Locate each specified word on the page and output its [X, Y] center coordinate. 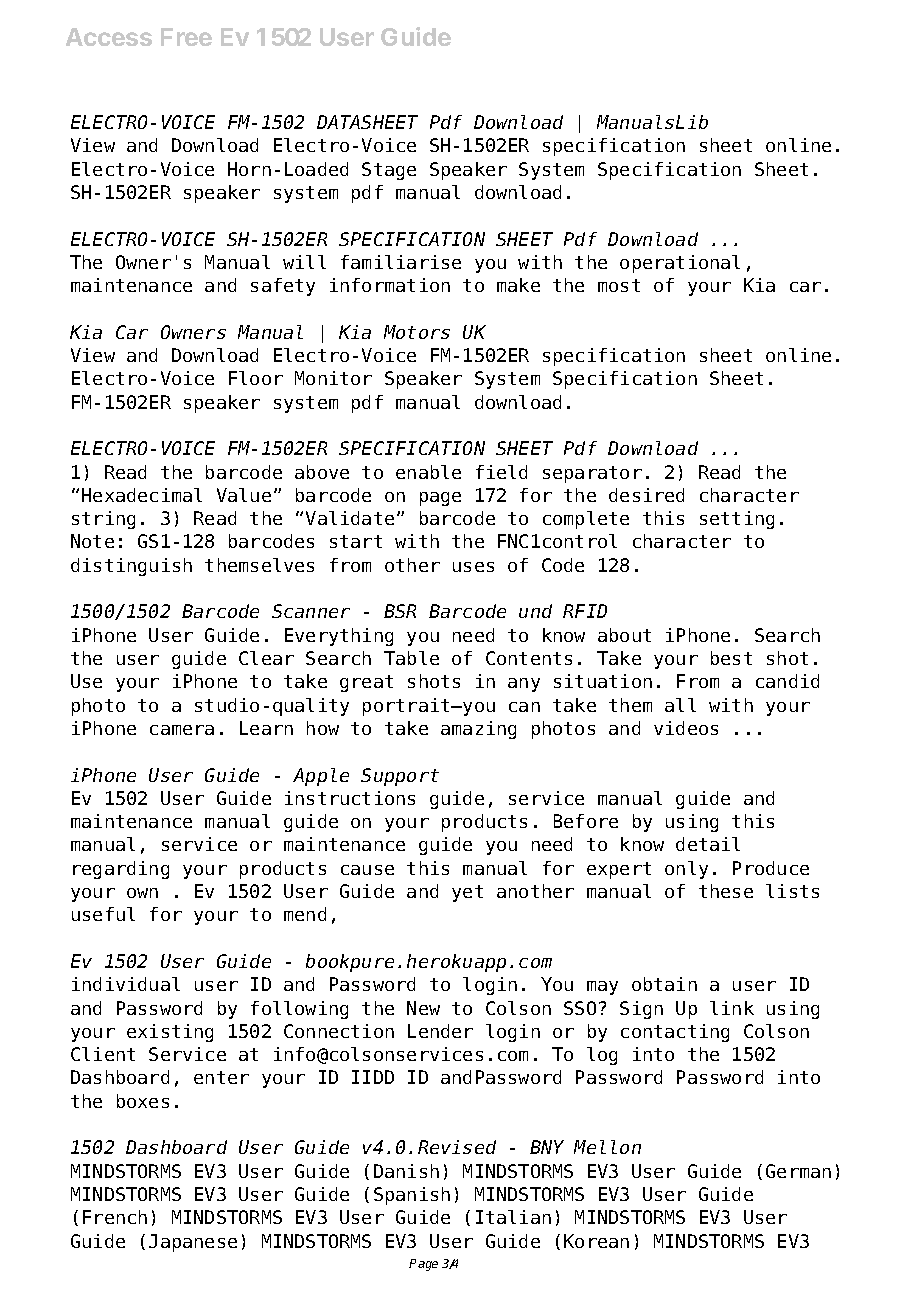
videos [686, 728]
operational [680, 264]
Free [186, 37]
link [732, 1008]
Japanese [193, 1243]
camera [182, 730]
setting [737, 520]
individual [126, 984]
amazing [478, 730]
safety [283, 287]
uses [473, 567]
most [619, 285]
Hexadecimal [142, 495]
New [423, 1008]
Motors [417, 332]
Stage [389, 171]
